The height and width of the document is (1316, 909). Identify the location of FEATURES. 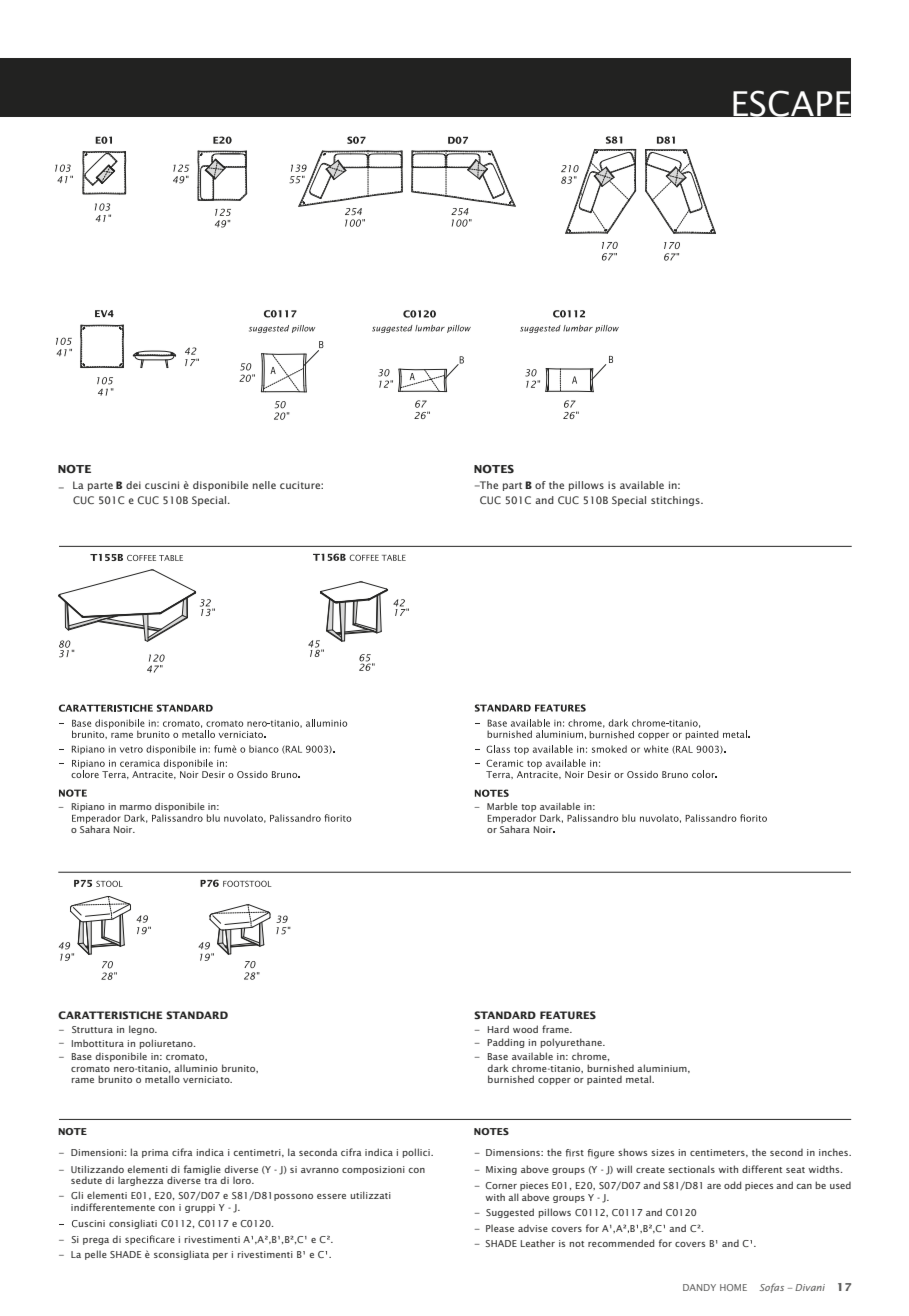
(568, 1015).
